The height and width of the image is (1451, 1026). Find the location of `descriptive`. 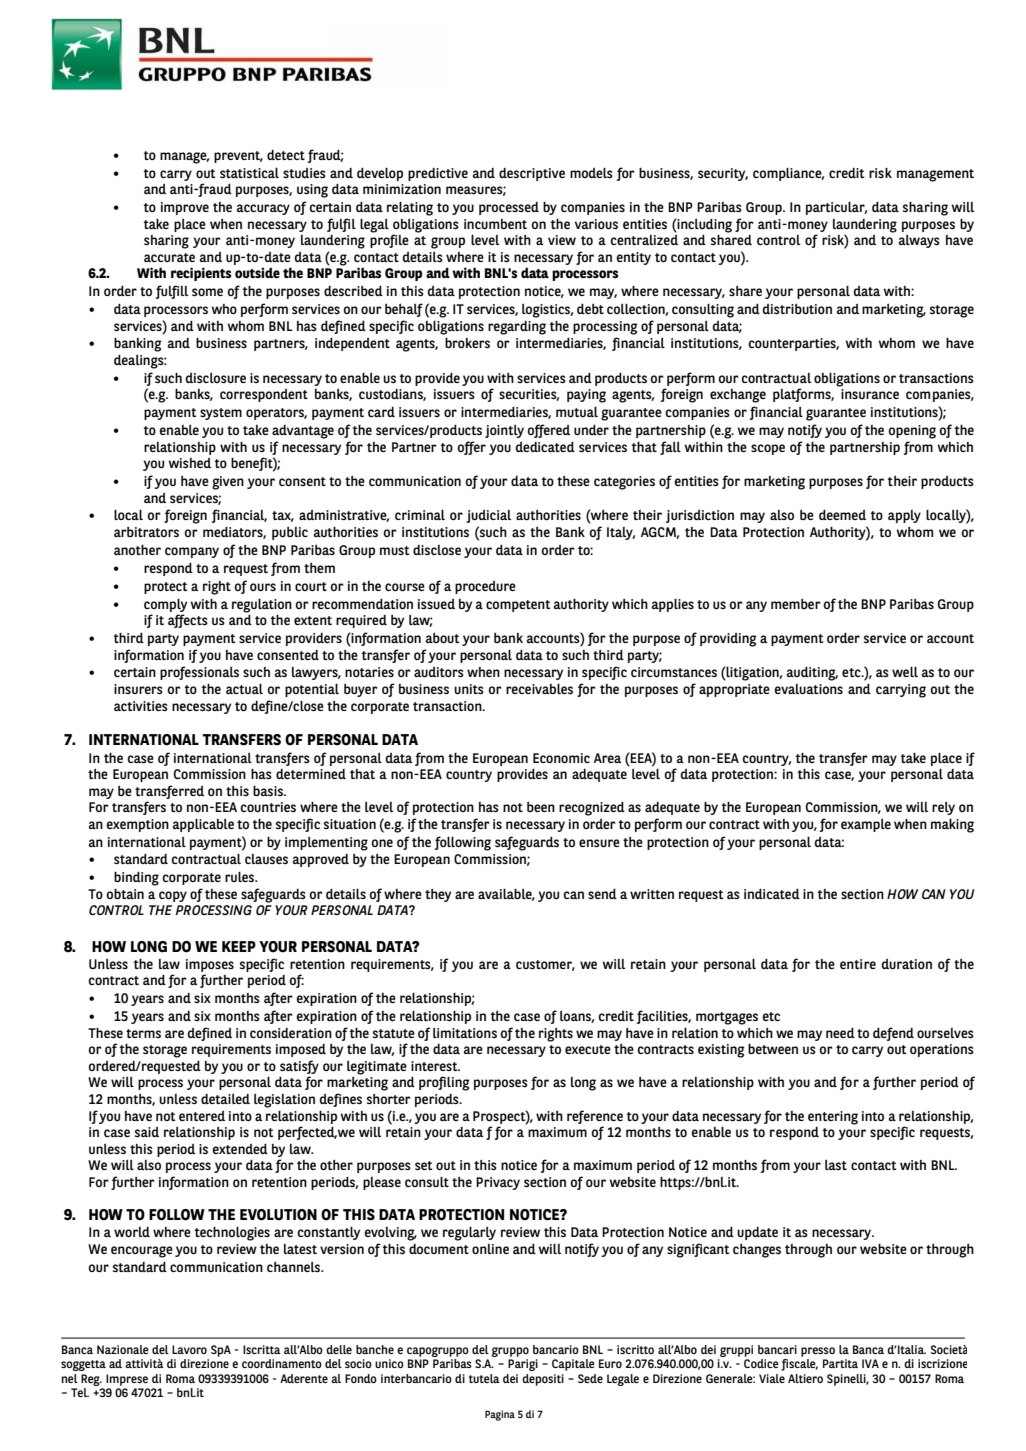

descriptive is located at coordinates (532, 174).
